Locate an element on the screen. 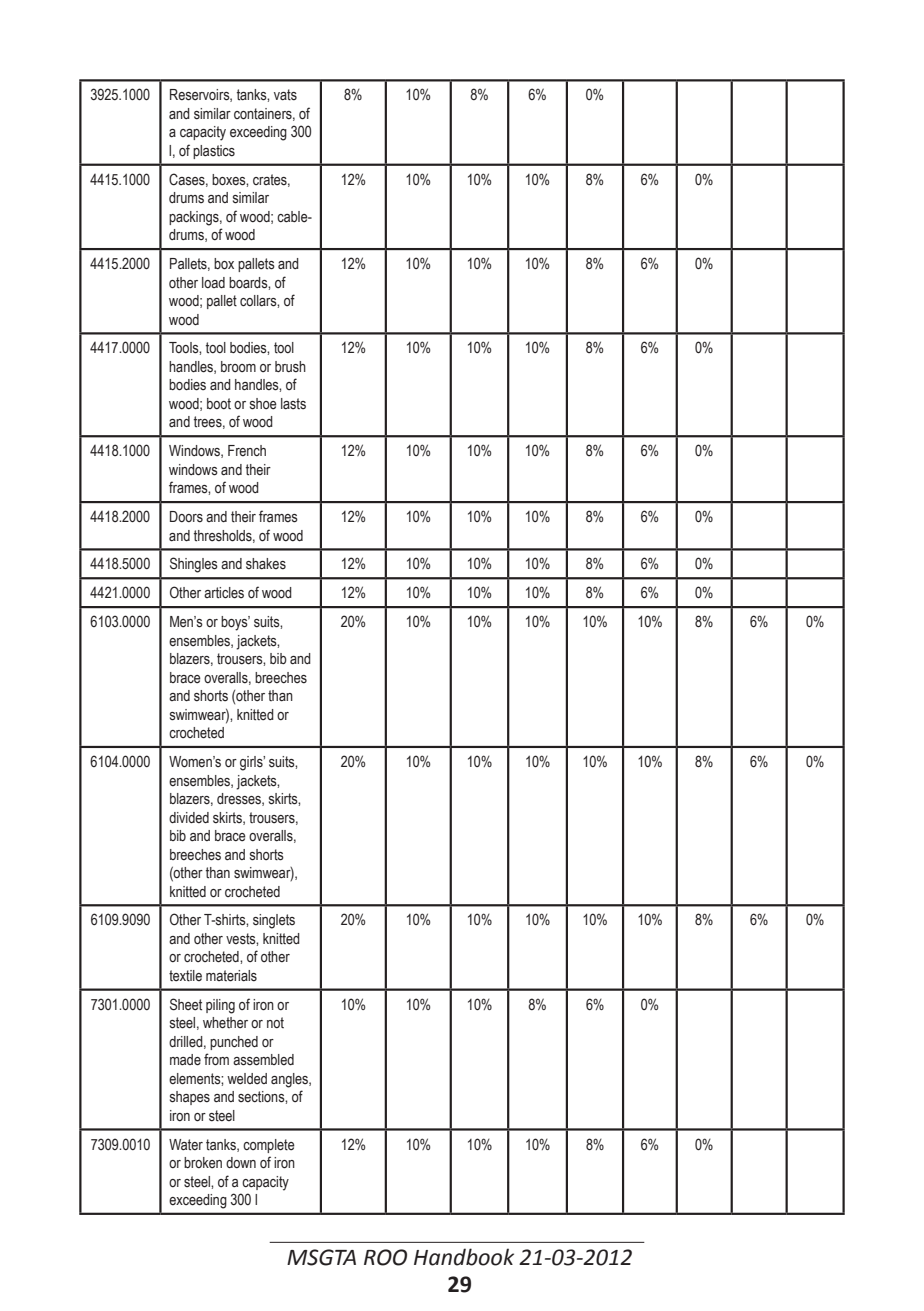 Image resolution: width=924 pixels, height=1311 pixels. lasts is located at coordinates (293, 404).
